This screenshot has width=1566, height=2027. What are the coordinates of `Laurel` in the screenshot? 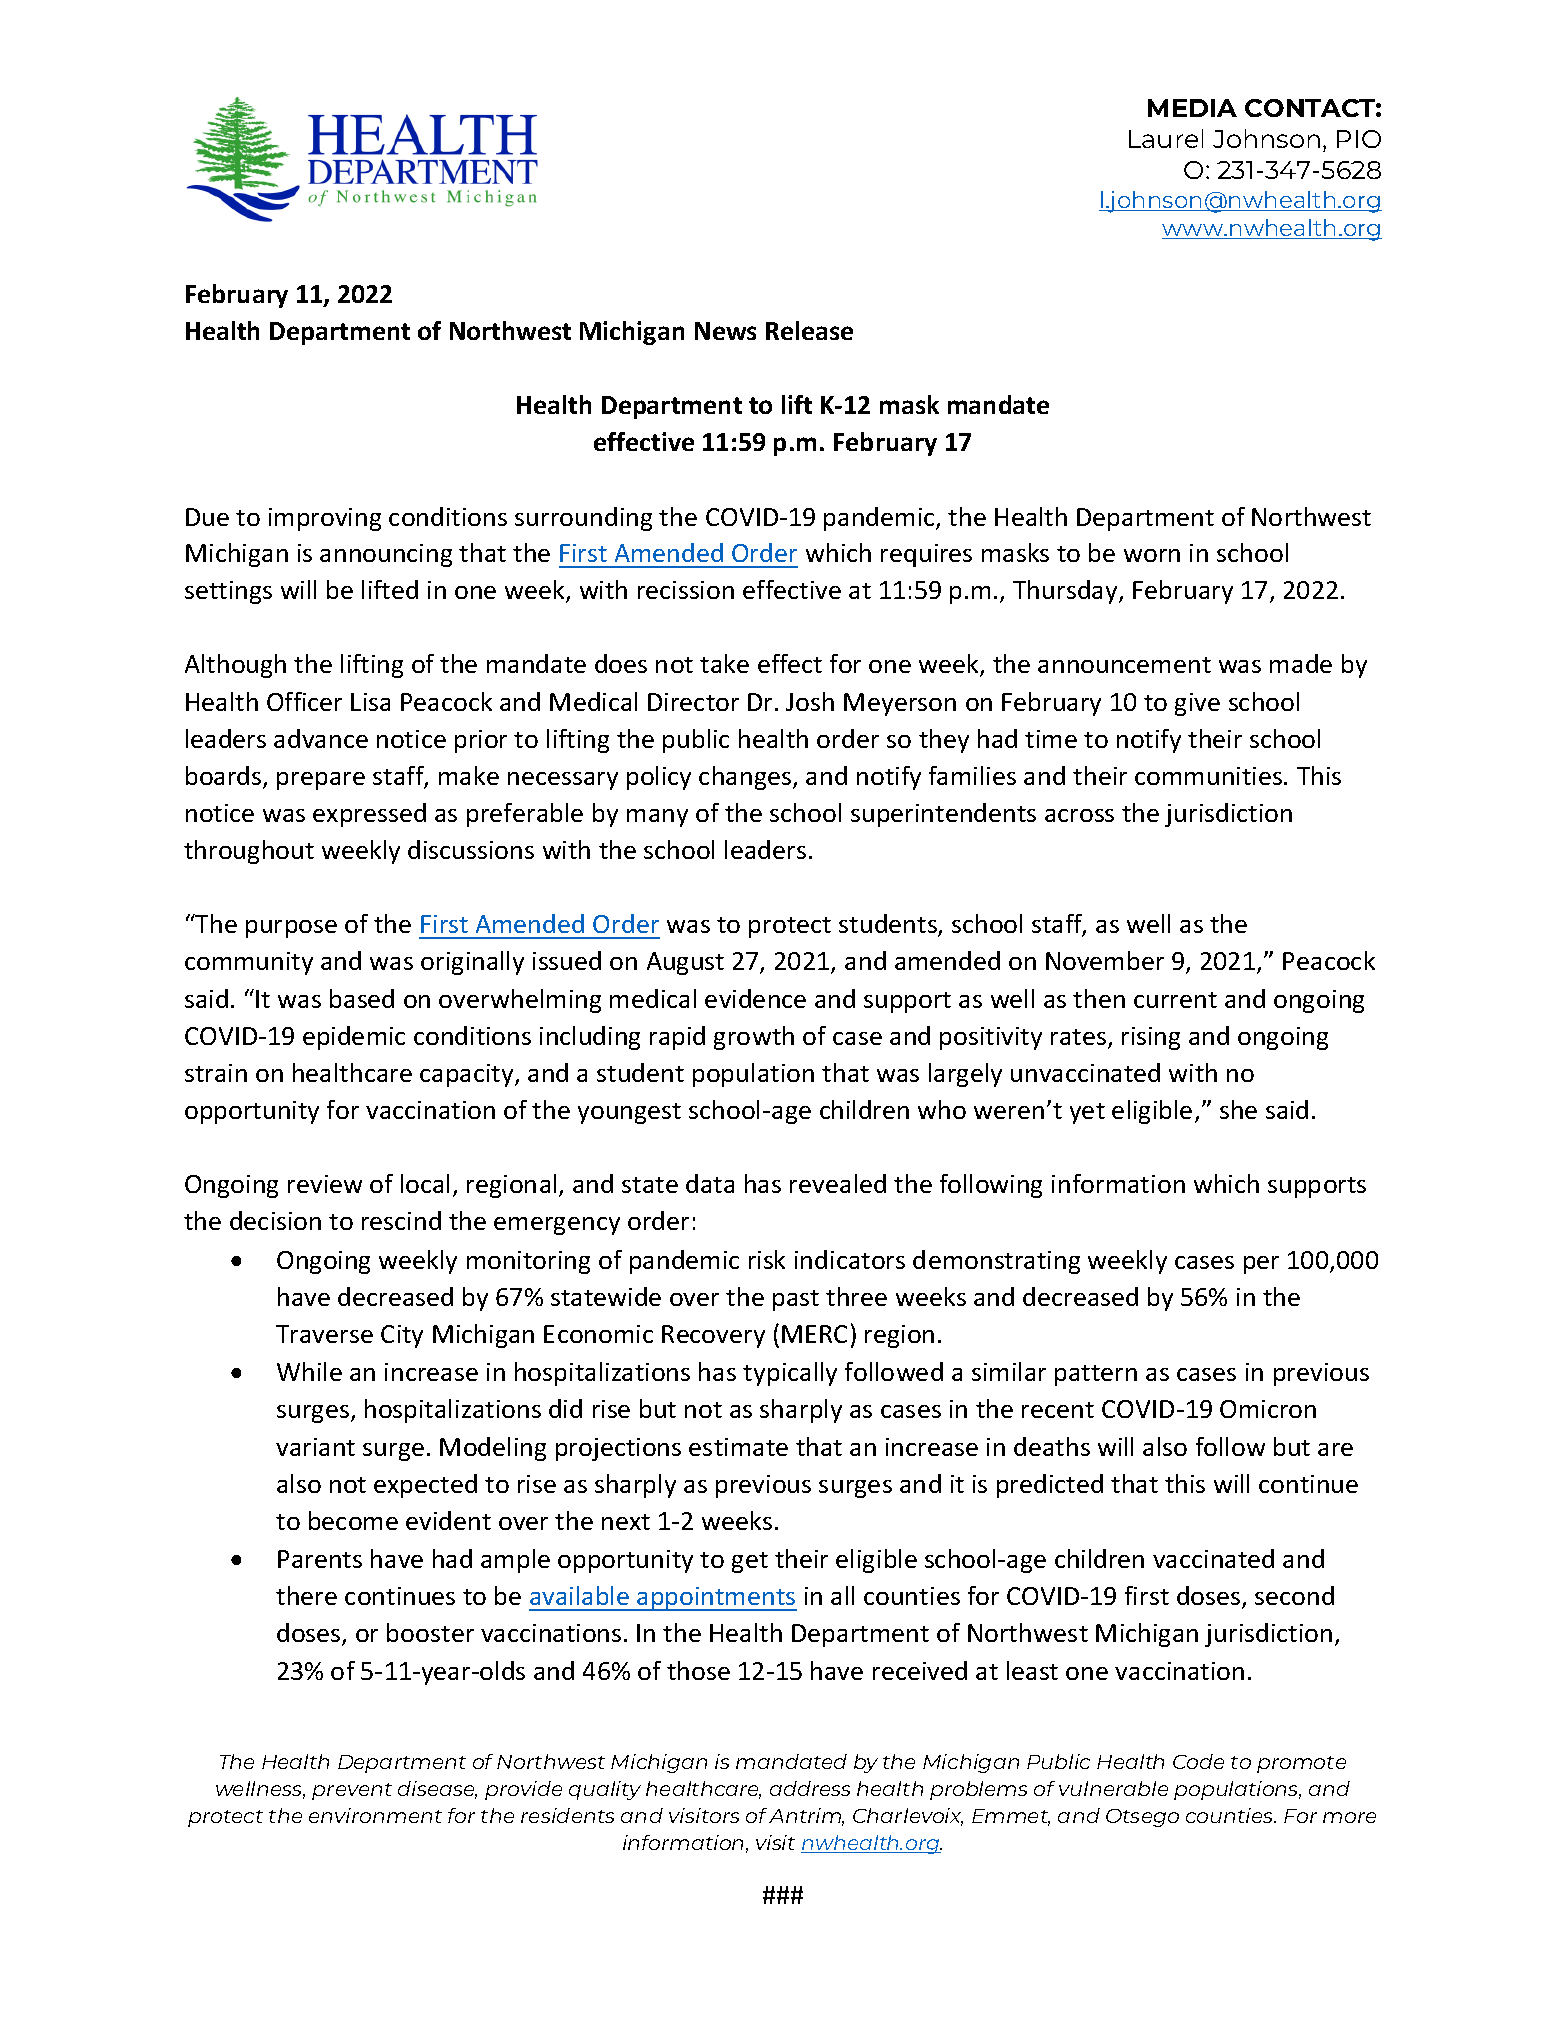 It's located at (1166, 138).
